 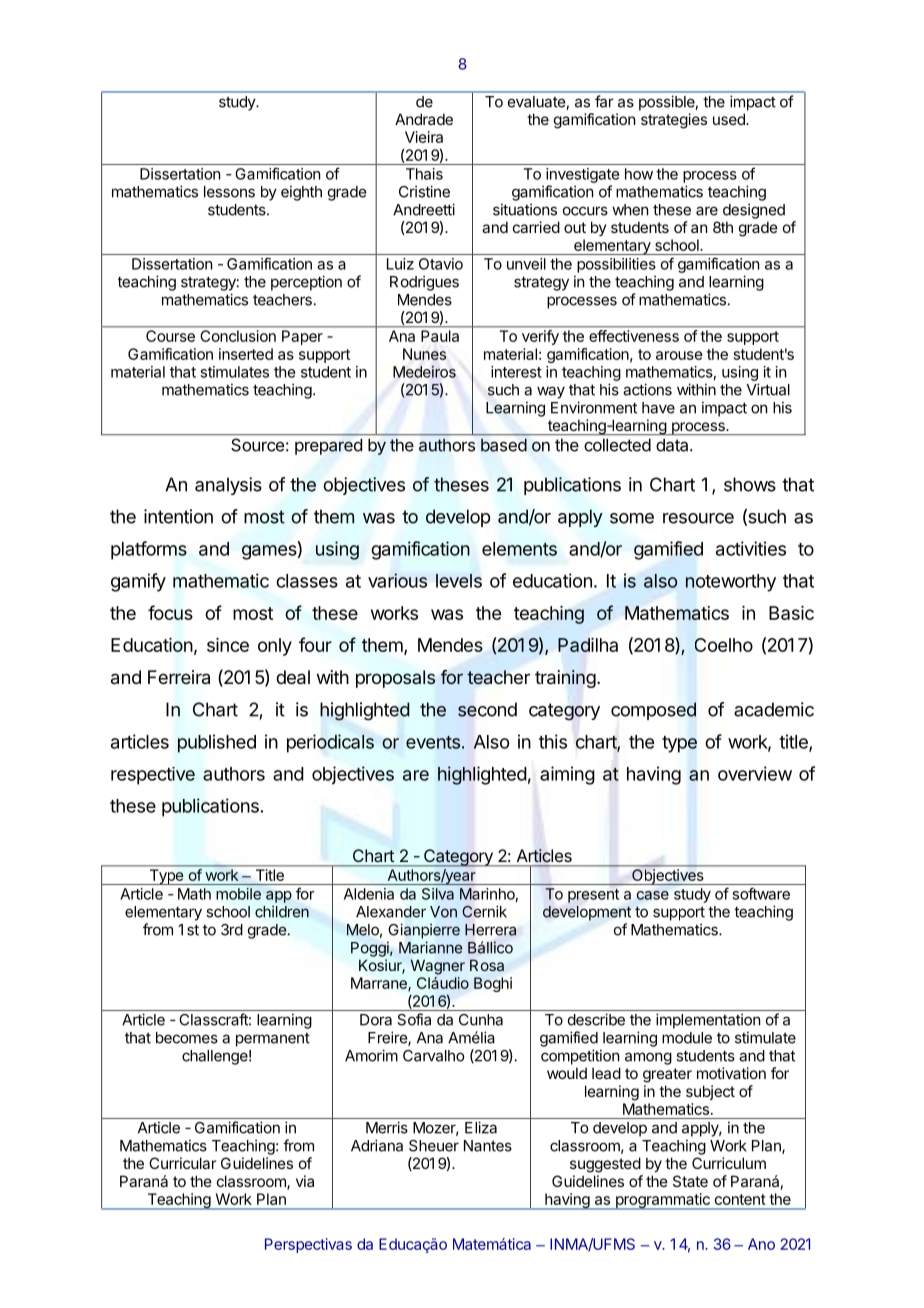 I want to click on shows, so click(x=750, y=484).
